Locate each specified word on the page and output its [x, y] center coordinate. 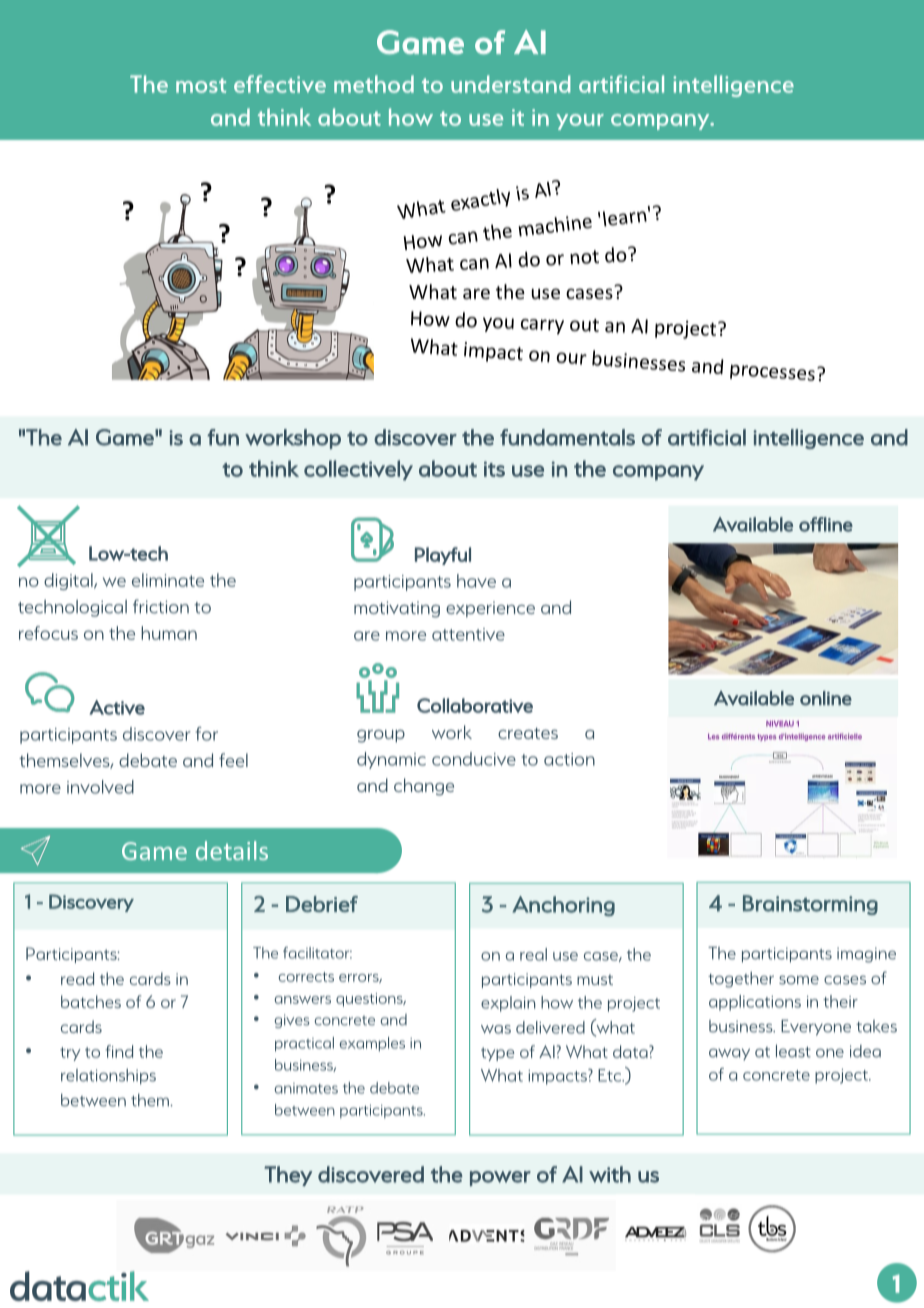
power [500, 1178]
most [201, 85]
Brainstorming [810, 905]
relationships [108, 1076]
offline [826, 524]
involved [100, 787]
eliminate [168, 580]
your [580, 122]
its [494, 469]
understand [510, 84]
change [424, 787]
